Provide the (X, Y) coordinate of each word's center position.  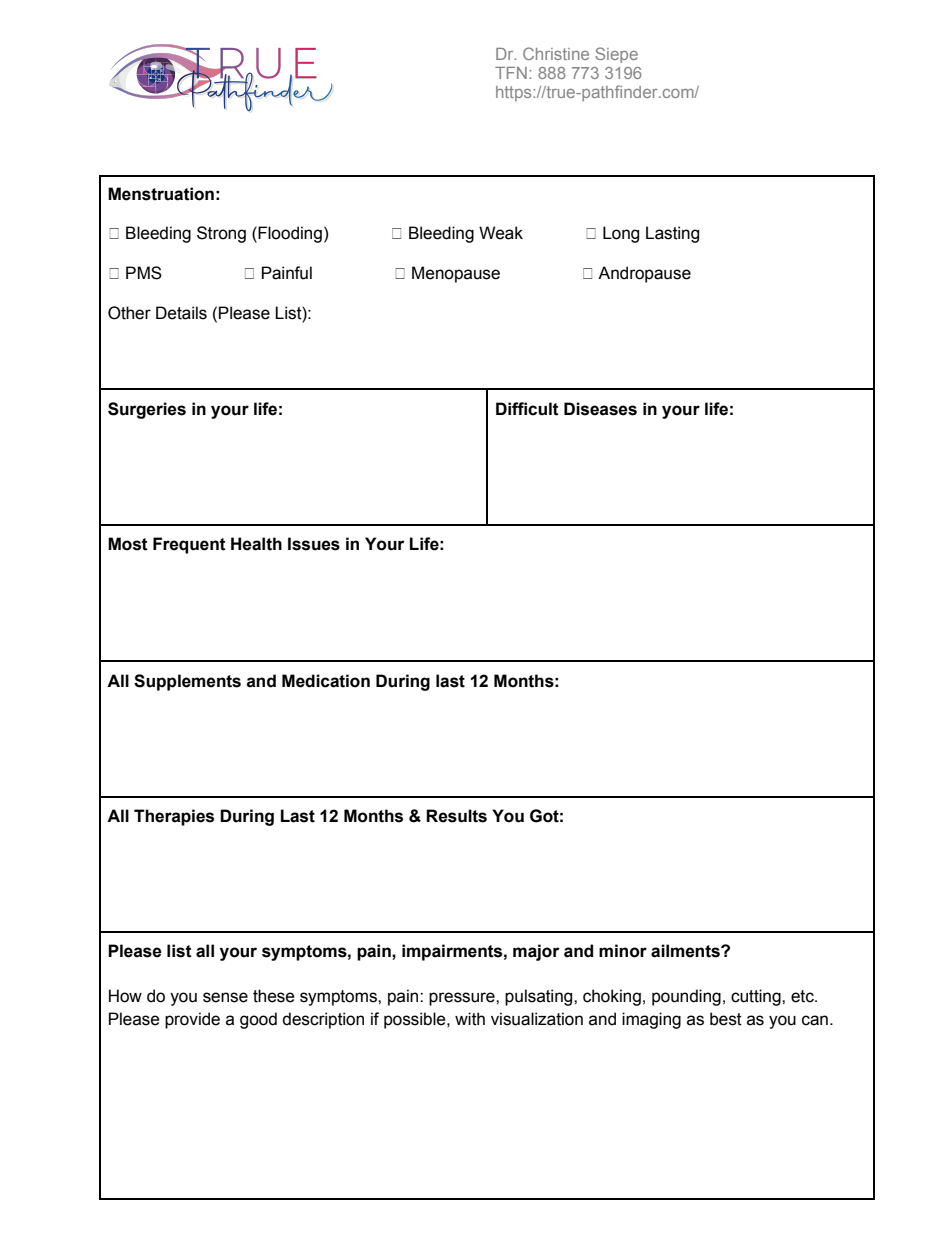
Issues (314, 544)
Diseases (600, 409)
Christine (556, 53)
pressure (463, 999)
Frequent (189, 545)
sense (225, 997)
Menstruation (161, 194)
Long (621, 234)
